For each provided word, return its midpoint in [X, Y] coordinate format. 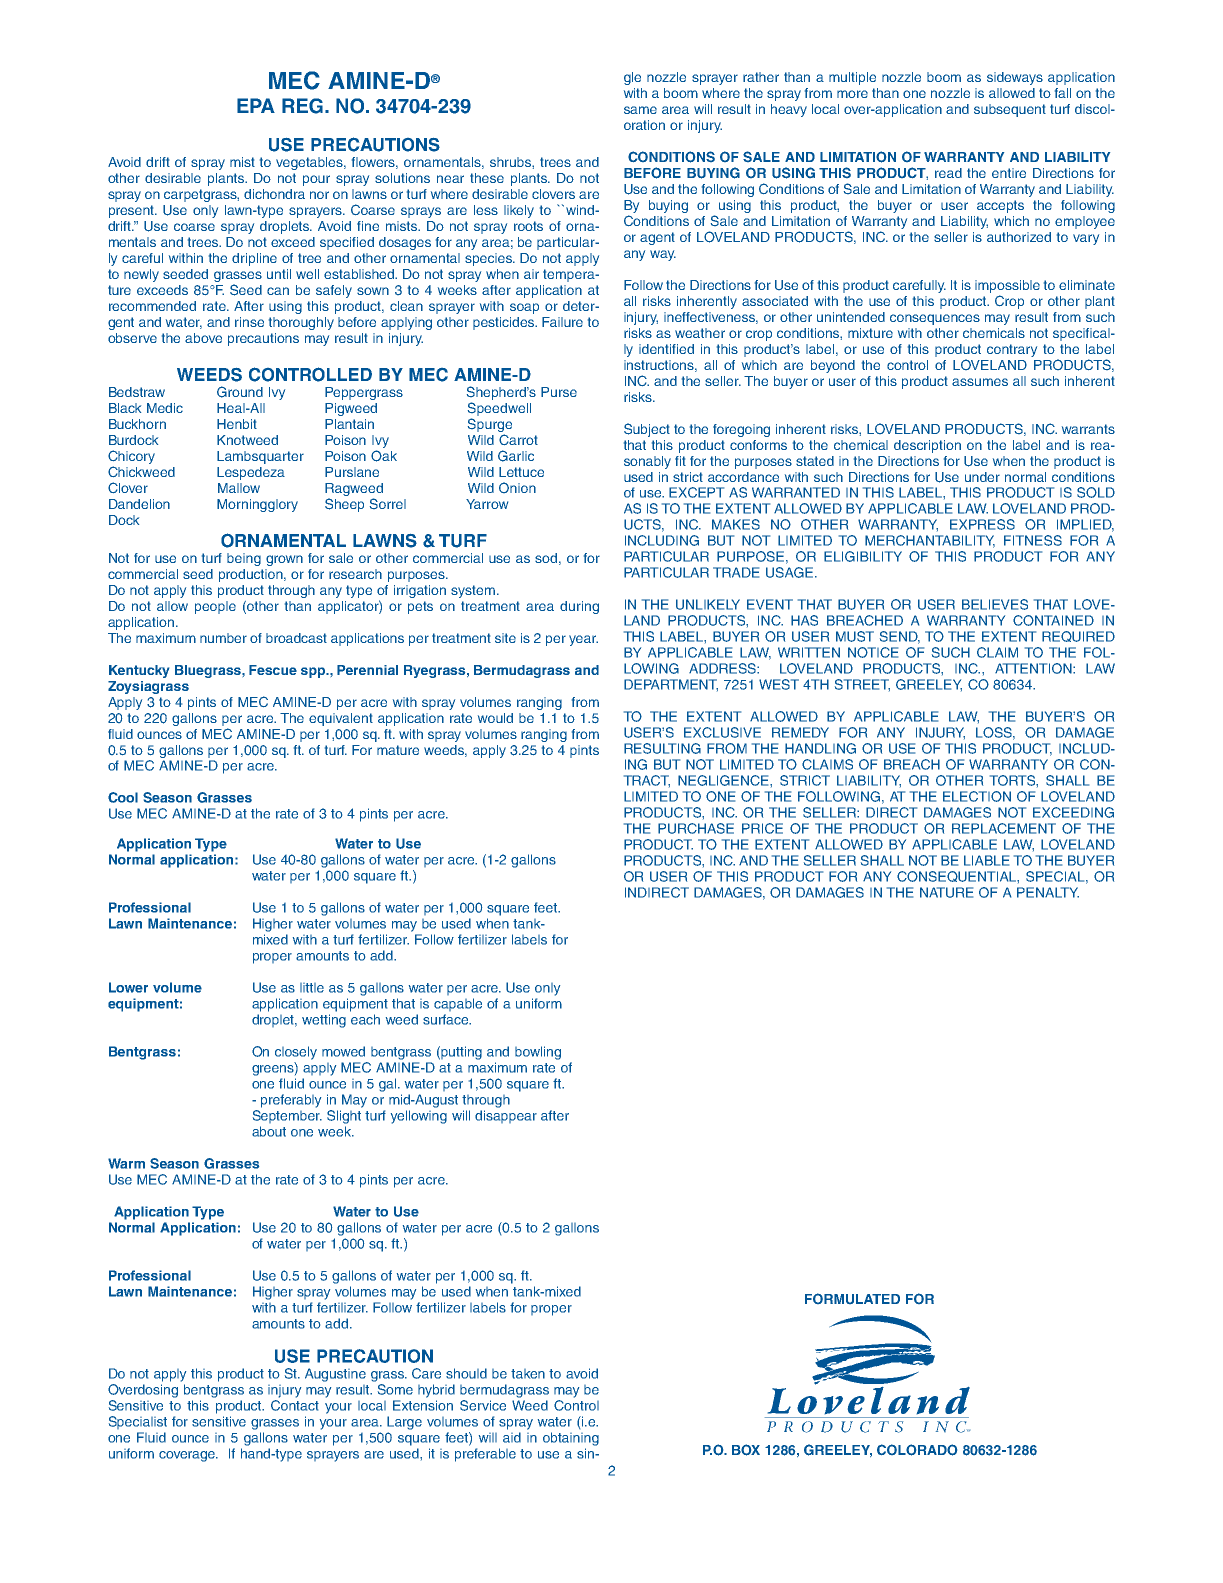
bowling [538, 1053]
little [312, 988]
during [579, 607]
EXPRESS [982, 524]
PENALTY [1048, 892]
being [244, 559]
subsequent [1010, 110]
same [640, 110]
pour [316, 180]
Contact [295, 1405]
